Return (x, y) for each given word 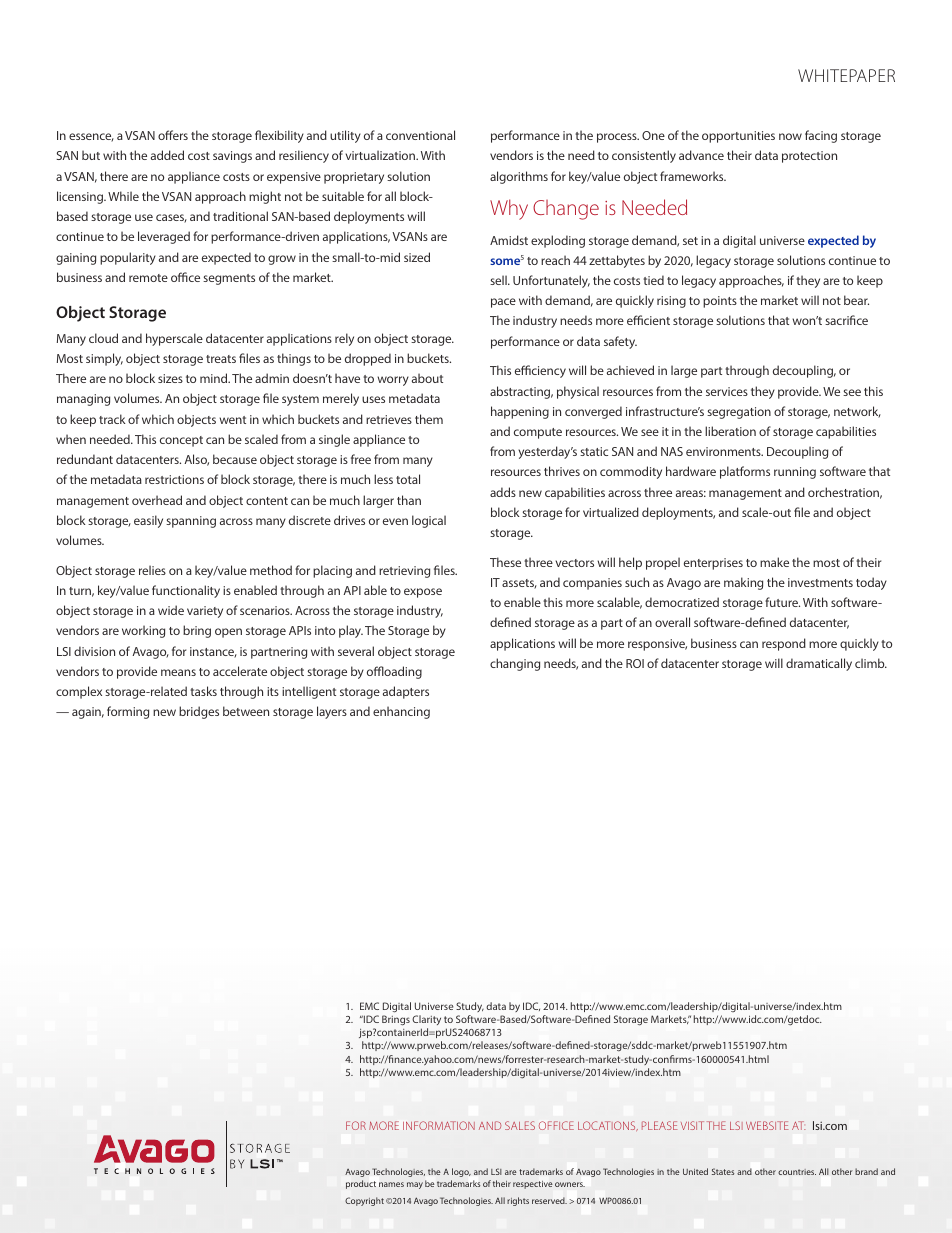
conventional (420, 135)
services (727, 391)
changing (515, 664)
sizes (170, 378)
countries (797, 1172)
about (427, 378)
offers (173, 135)
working (143, 631)
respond (784, 644)
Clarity (426, 1022)
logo (461, 1172)
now (790, 136)
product (361, 1184)
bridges (199, 712)
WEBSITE (767, 1125)
